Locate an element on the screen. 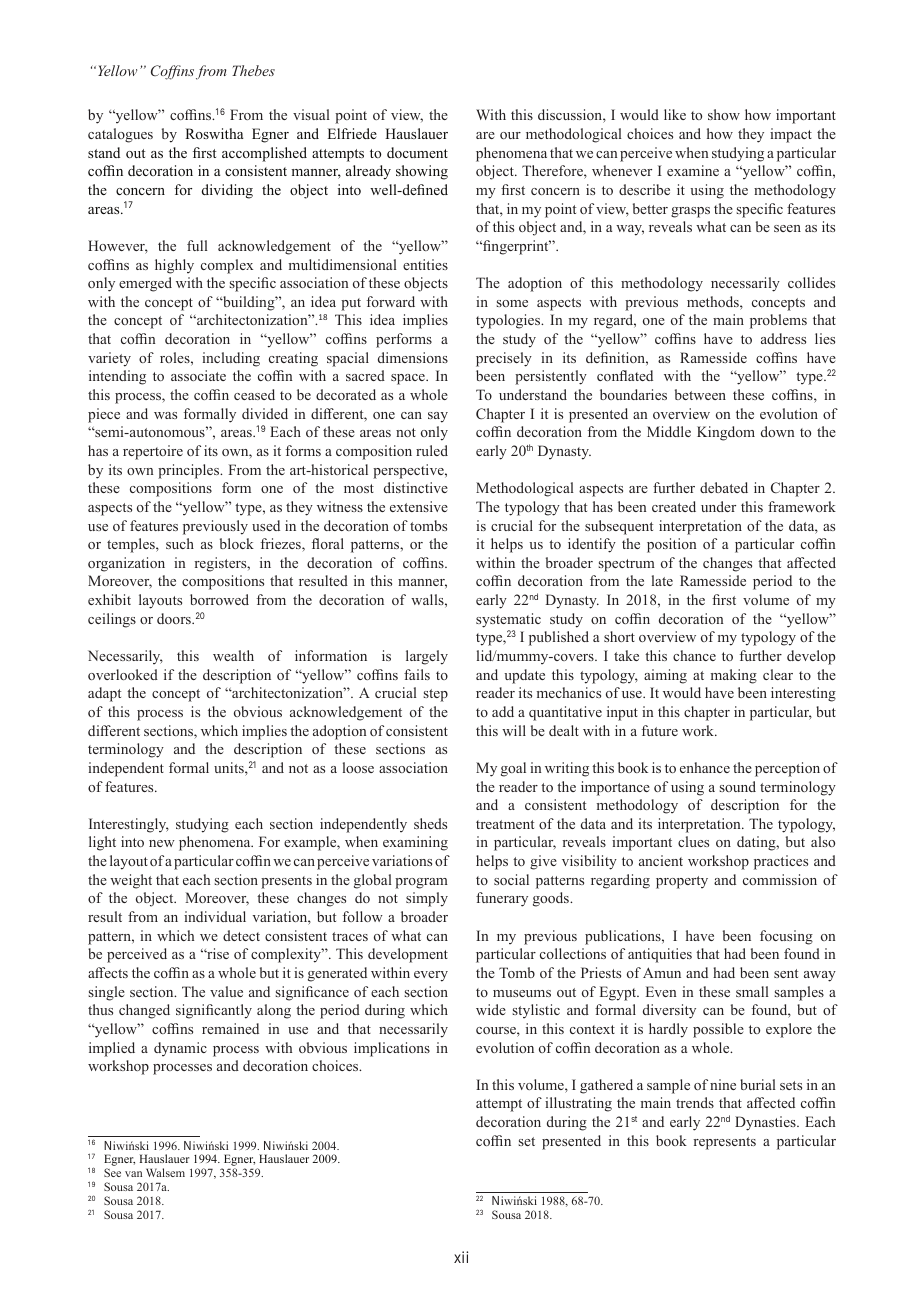 This screenshot has height=1308, width=924. borrowed is located at coordinates (219, 599).
